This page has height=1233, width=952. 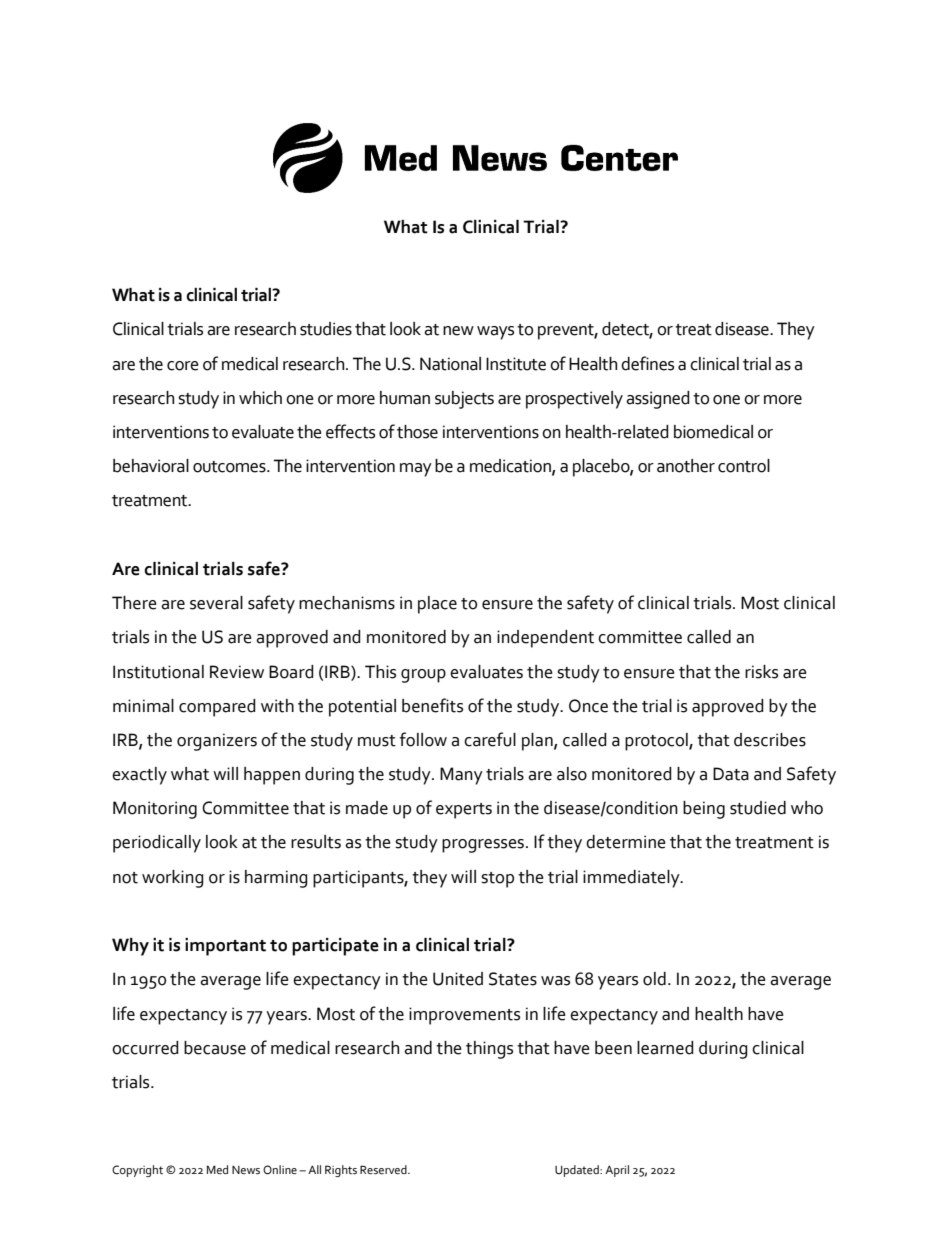 What do you see at coordinates (246, 1170) in the page?
I see `News` at bounding box center [246, 1170].
